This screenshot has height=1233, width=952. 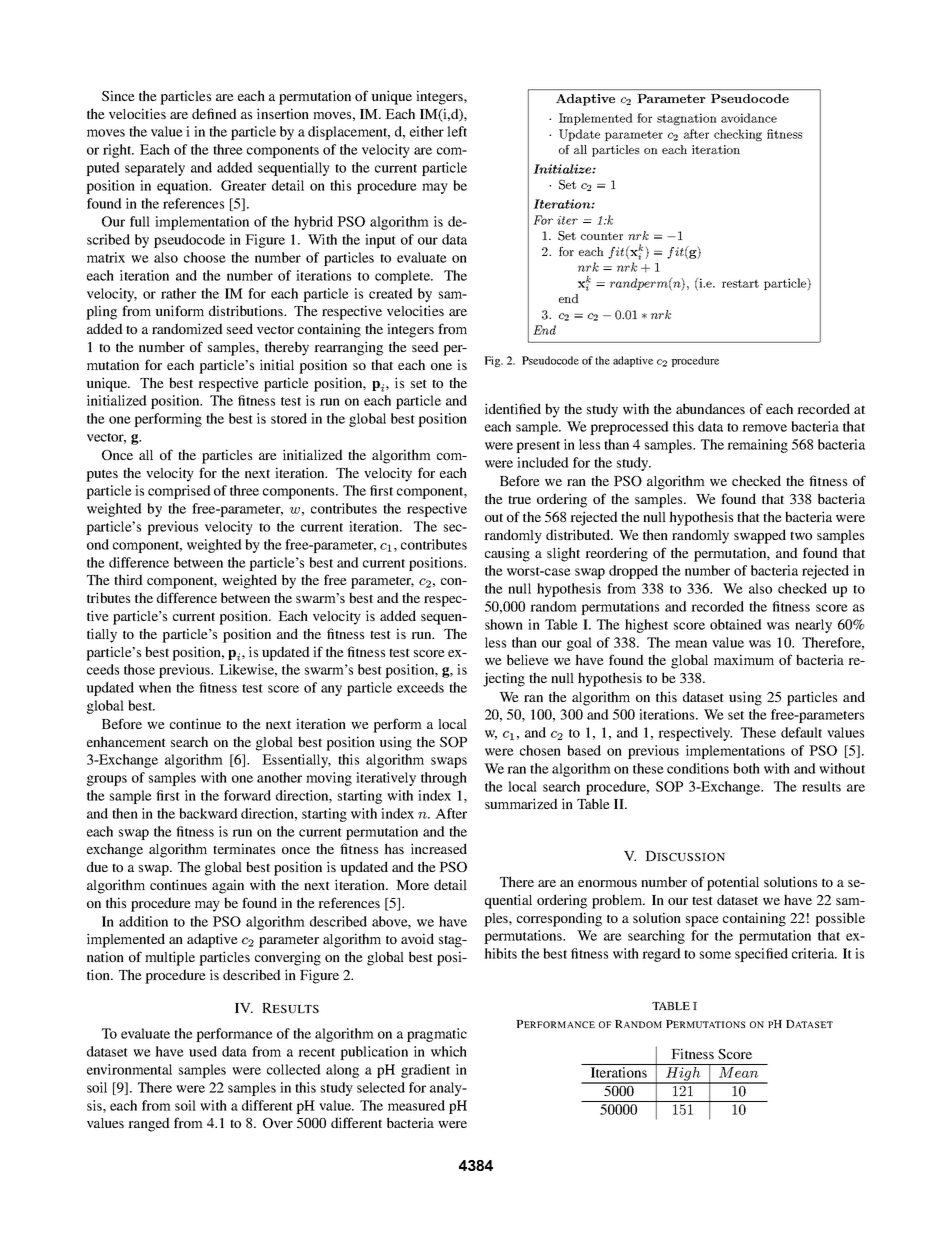 I want to click on checking, so click(x=738, y=135).
